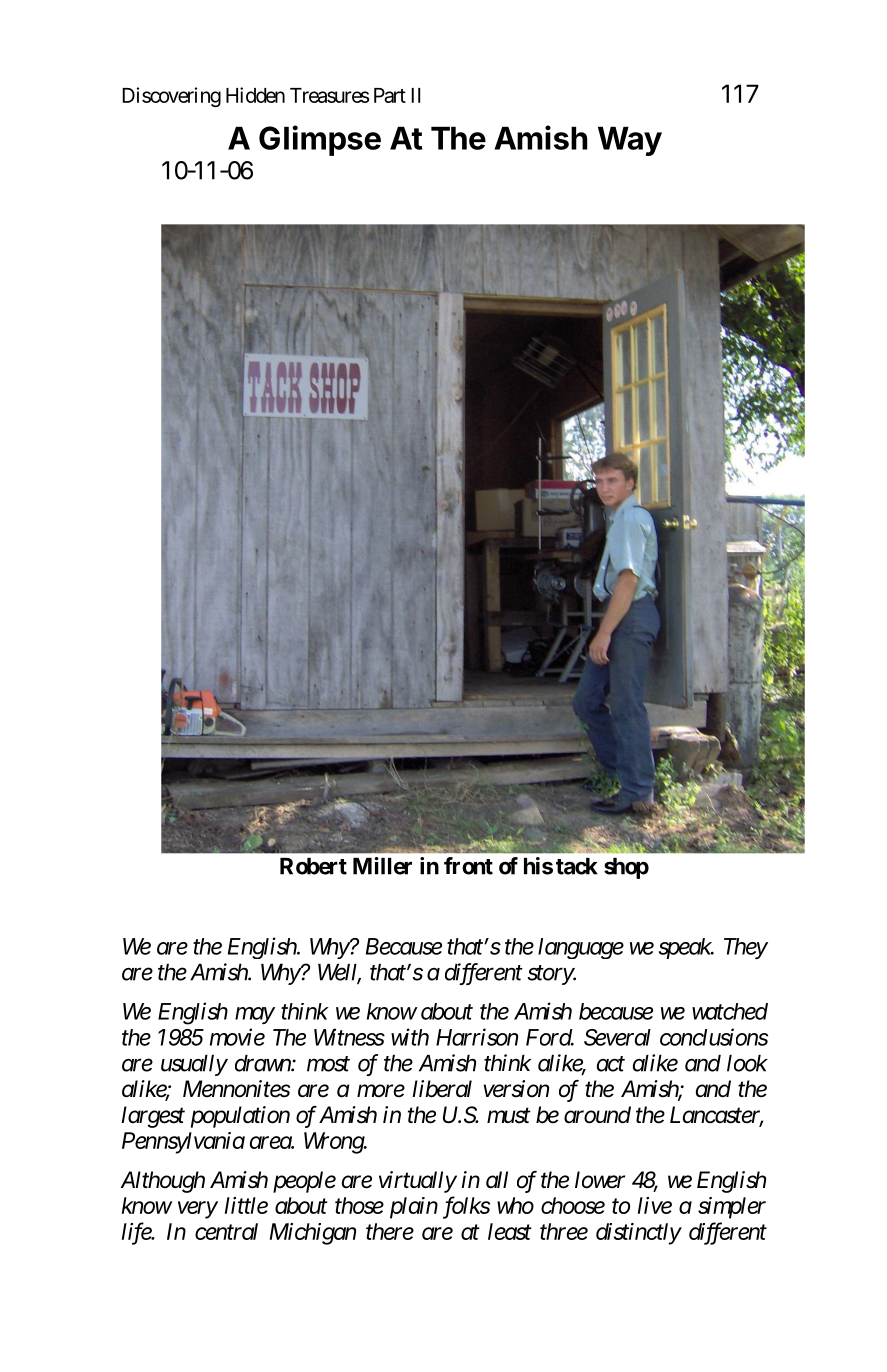 The image size is (887, 1372). What do you see at coordinates (237, 1037) in the screenshot?
I see `movie` at bounding box center [237, 1037].
